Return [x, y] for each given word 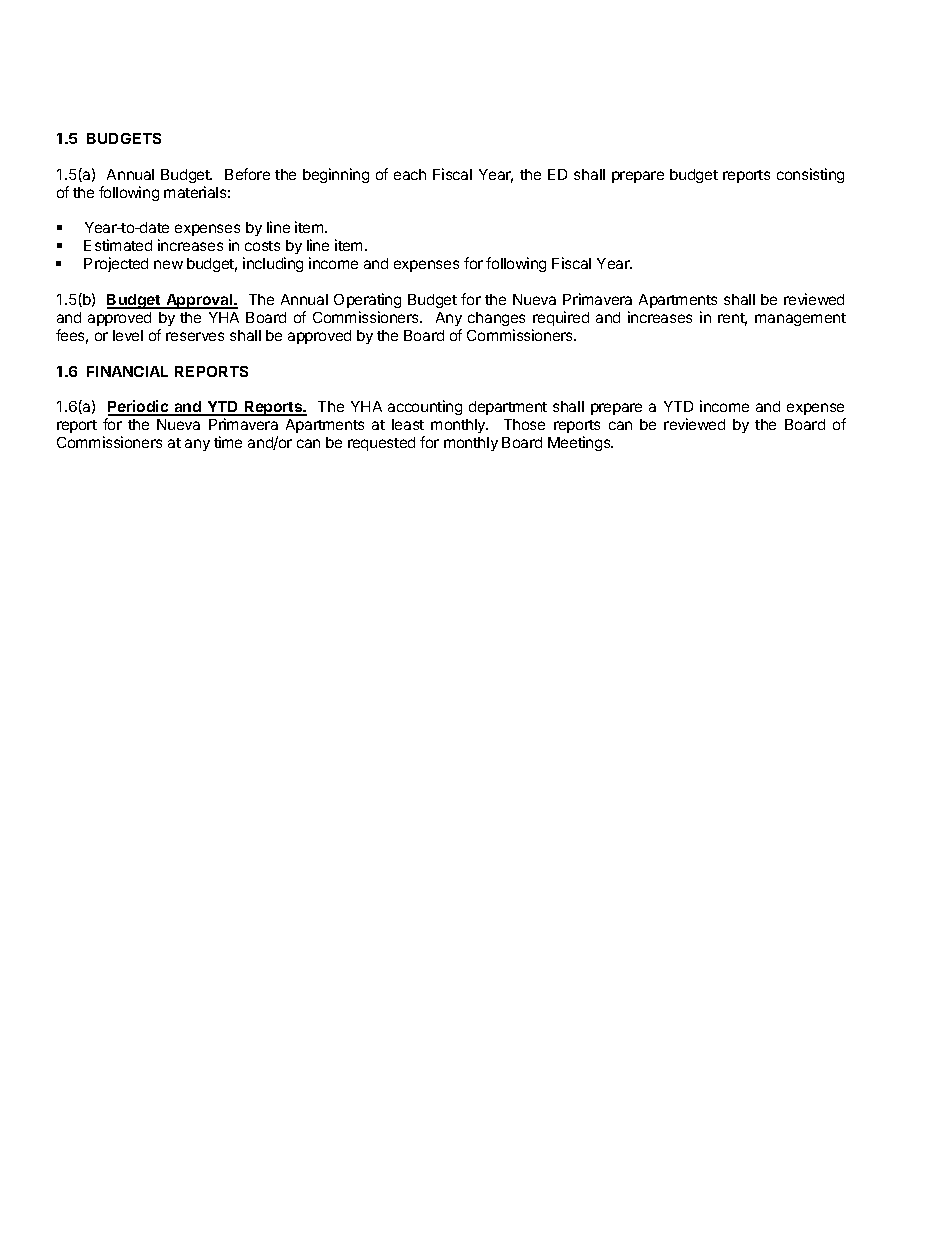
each [410, 174]
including [273, 264]
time [228, 442]
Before [247, 174]
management [800, 319]
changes [496, 319]
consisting [810, 175]
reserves [195, 336]
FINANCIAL [127, 371]
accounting [425, 407]
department [508, 408]
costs [262, 246]
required [561, 318]
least [408, 424]
